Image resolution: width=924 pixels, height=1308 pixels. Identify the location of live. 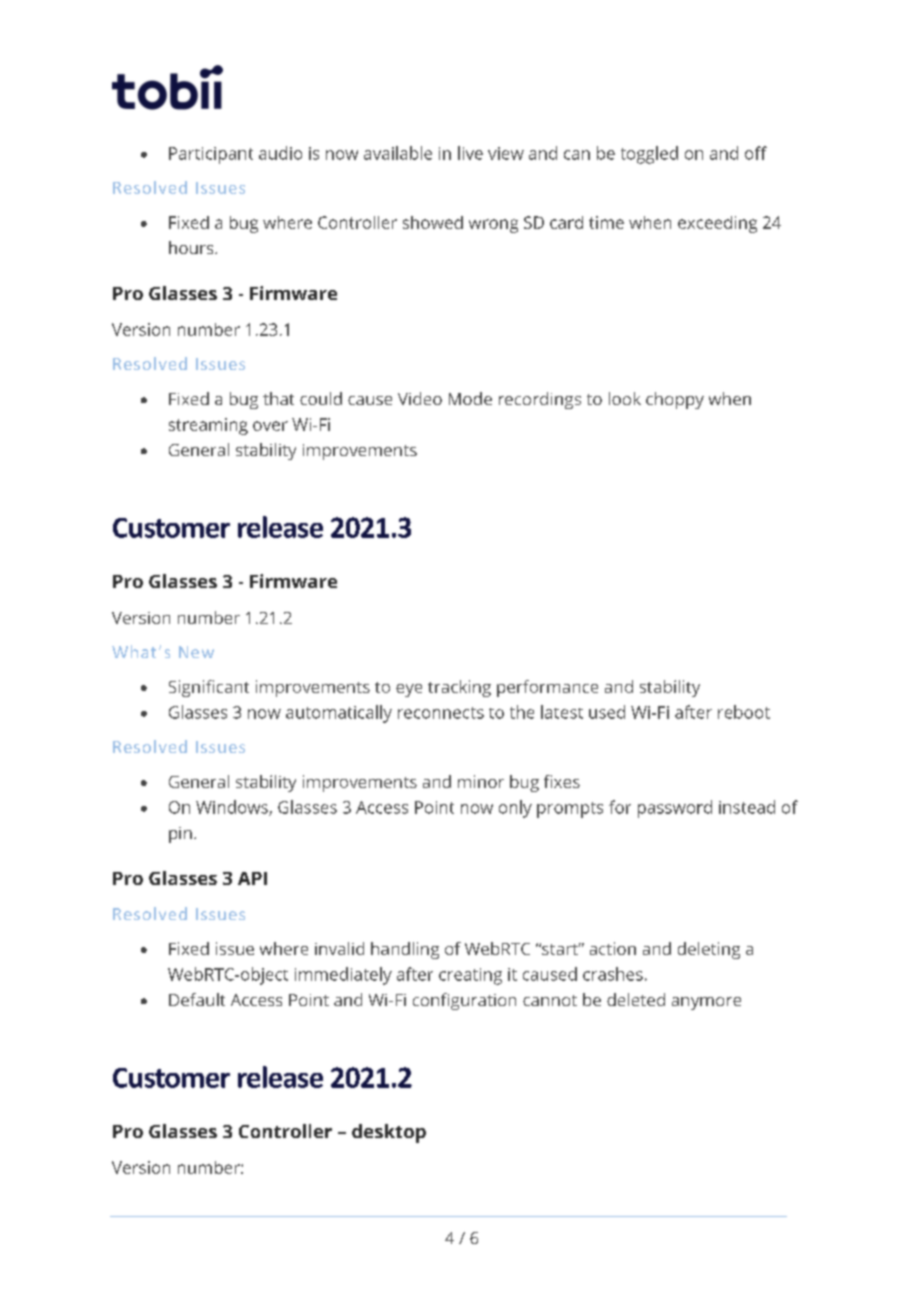
(470, 153).
